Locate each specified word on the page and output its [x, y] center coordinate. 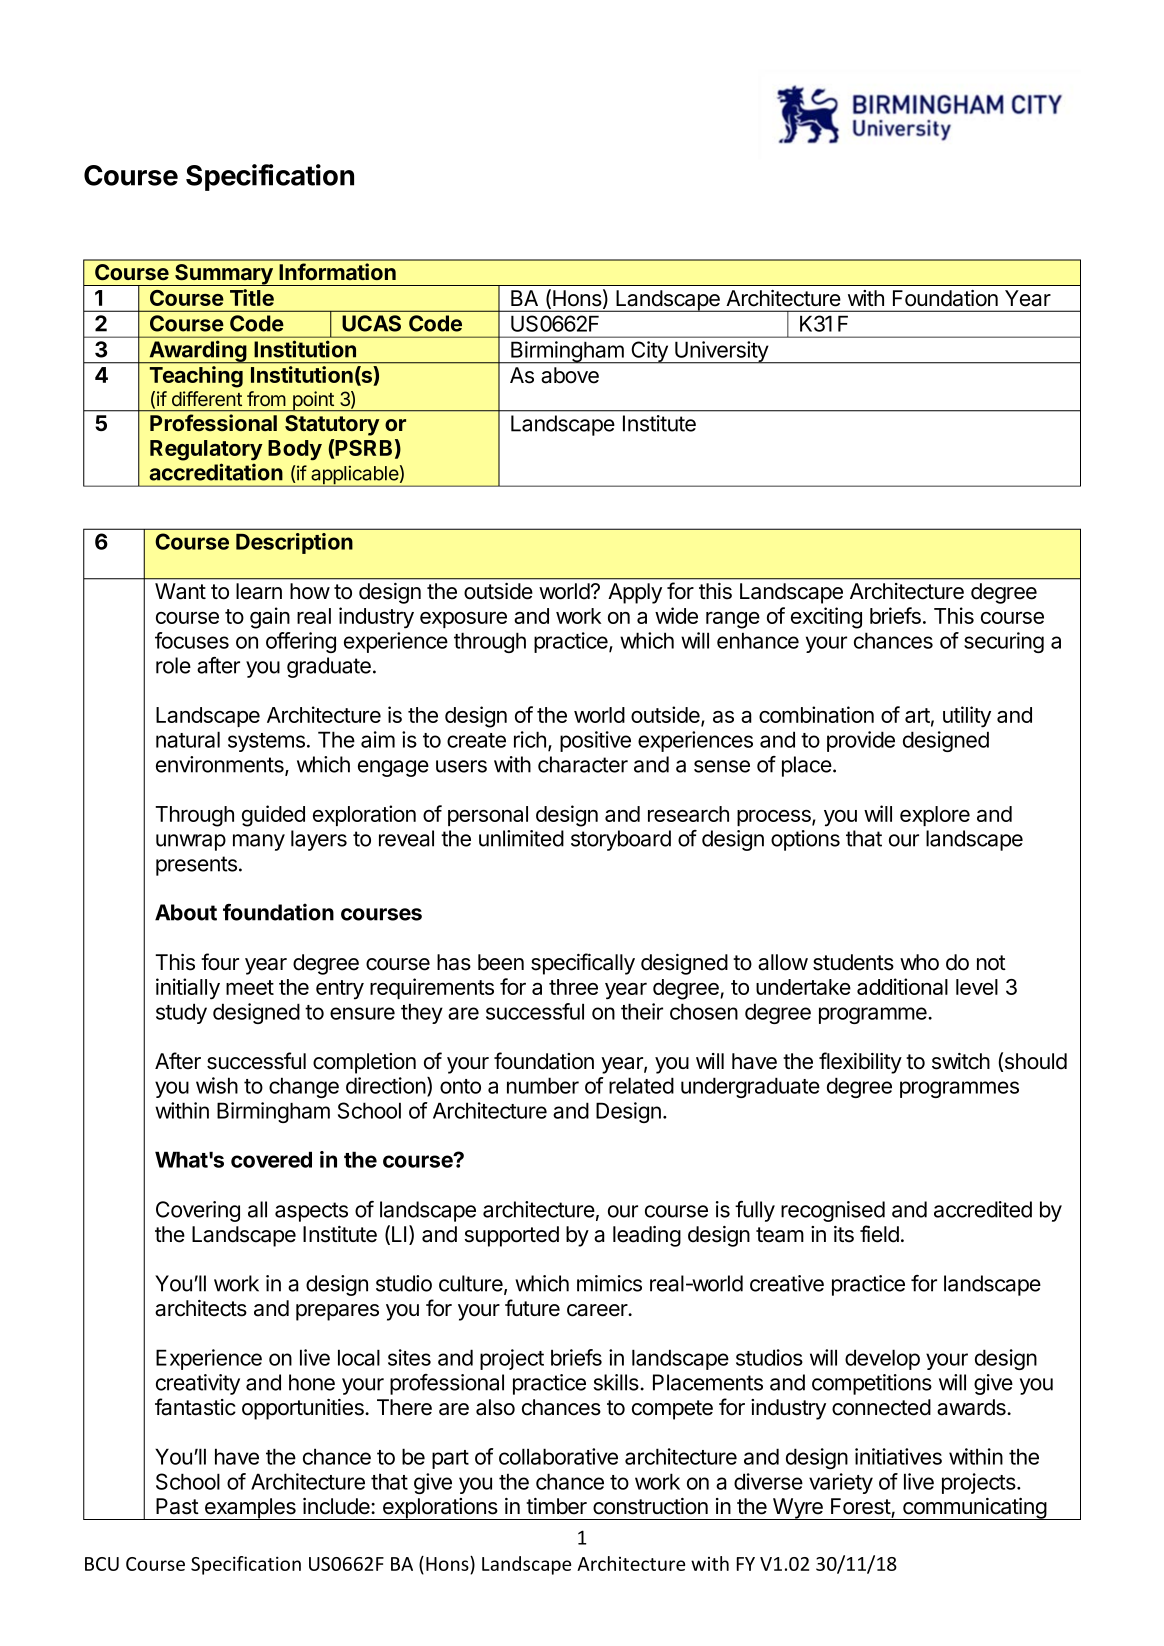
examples [250, 1509]
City [649, 352]
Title [252, 297]
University [721, 352]
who [919, 962]
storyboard [621, 840]
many [259, 842]
